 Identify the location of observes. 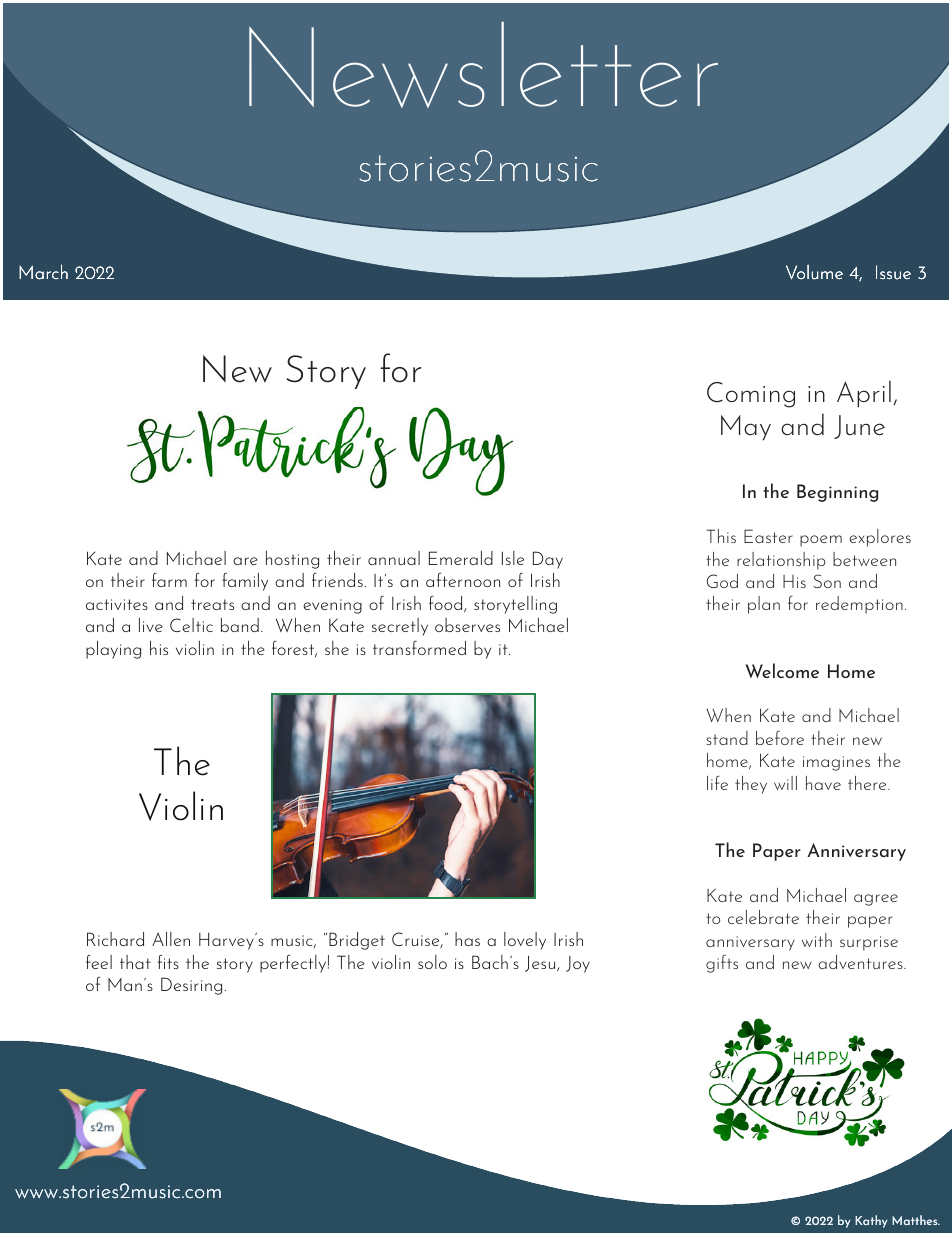
(467, 625).
